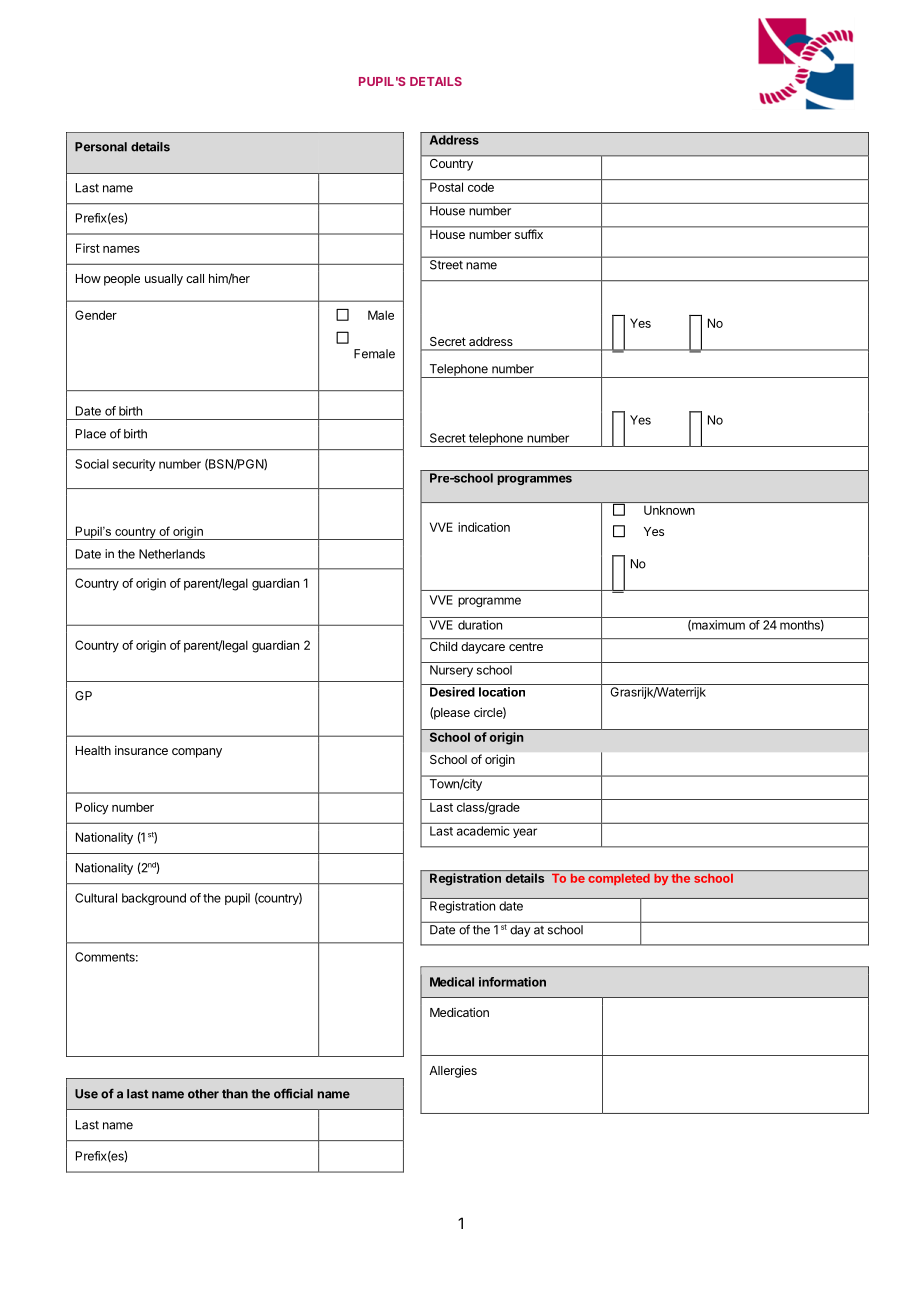 The image size is (924, 1308). Describe the element at coordinates (203, 1094) in the screenshot. I see `other` at that location.
